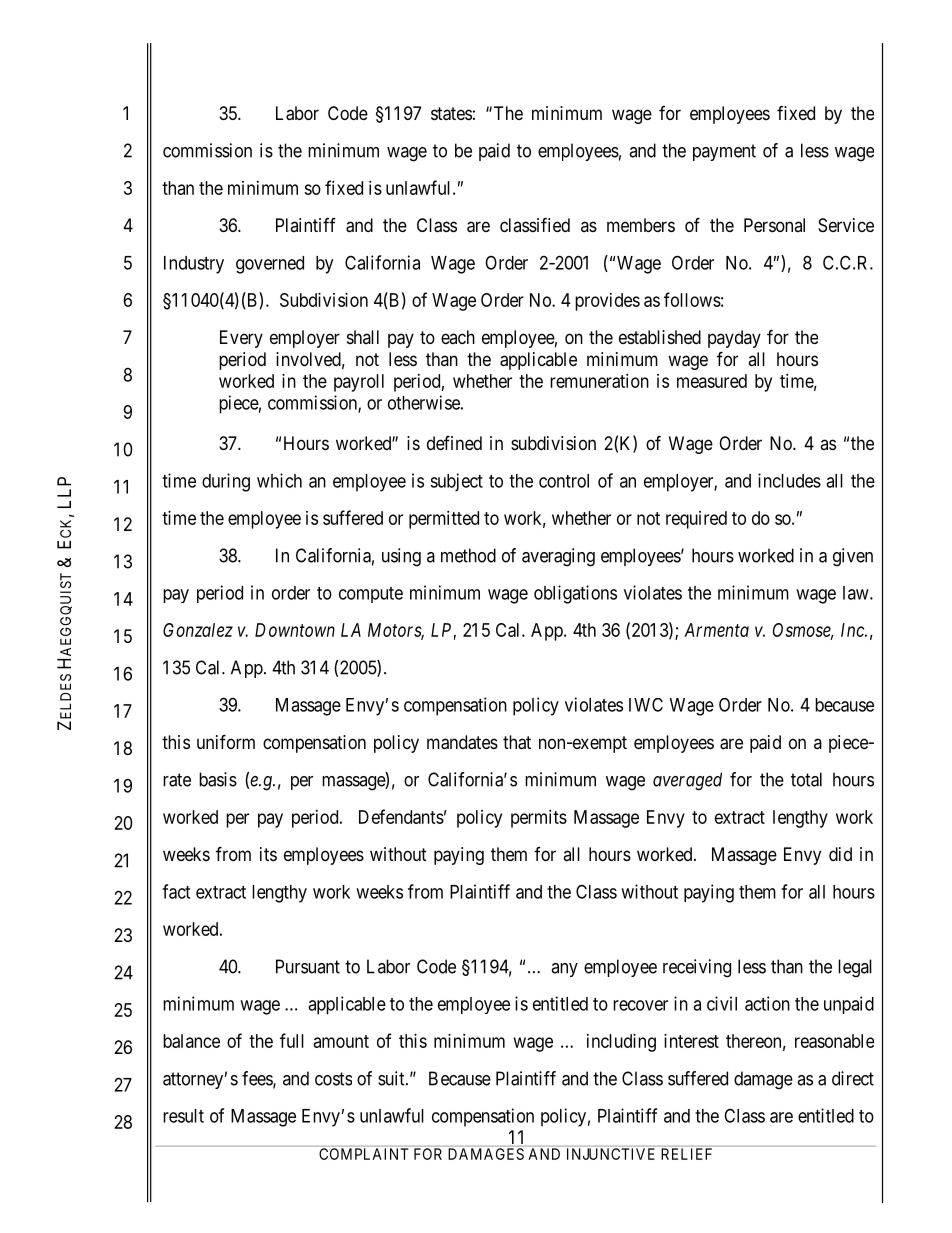  Describe the element at coordinates (270, 265) in the page. I see `governed` at that location.
